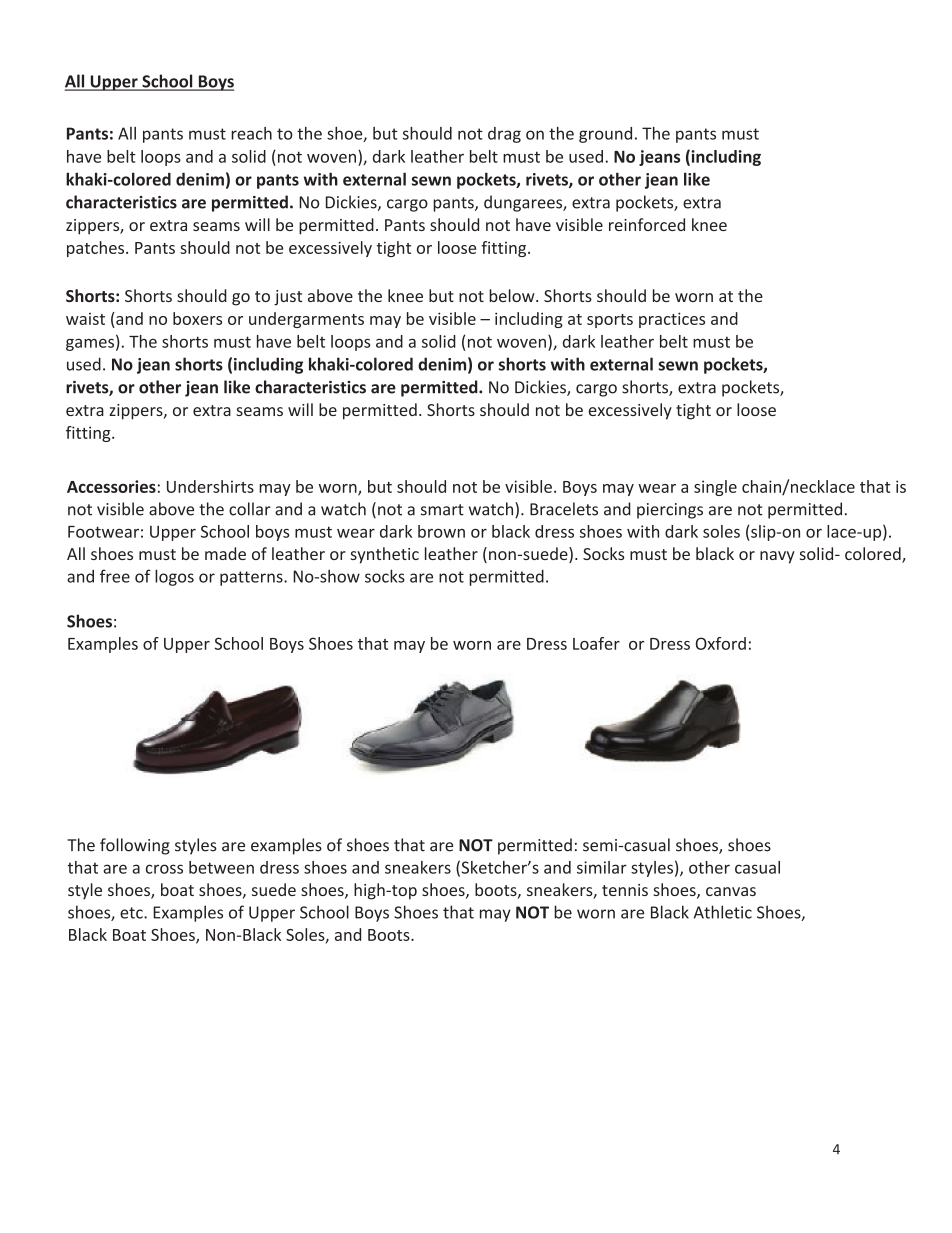 The height and width of the page is (1233, 952). I want to click on navy, so click(777, 557).
